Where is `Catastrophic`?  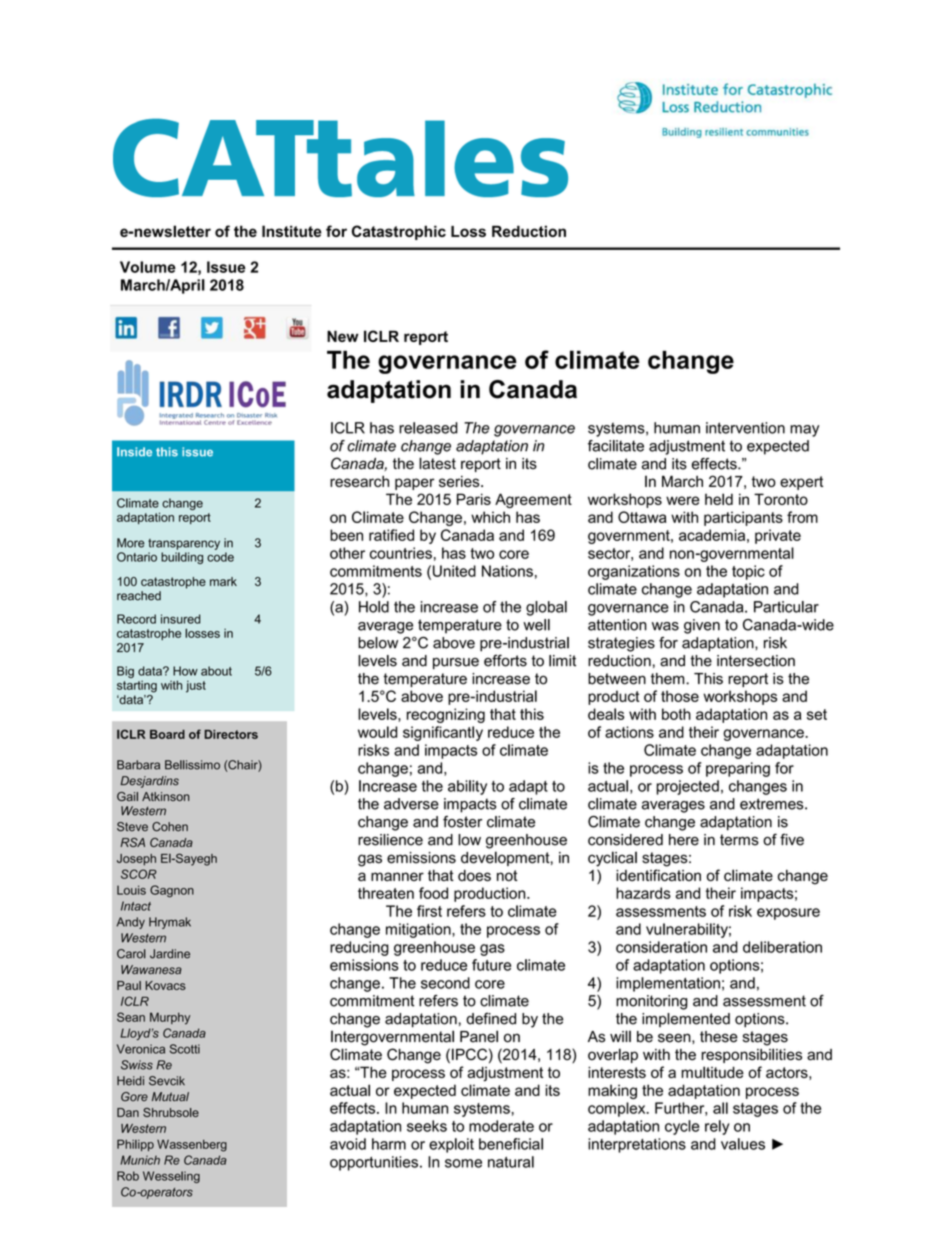
Catastrophic is located at coordinates (399, 232).
